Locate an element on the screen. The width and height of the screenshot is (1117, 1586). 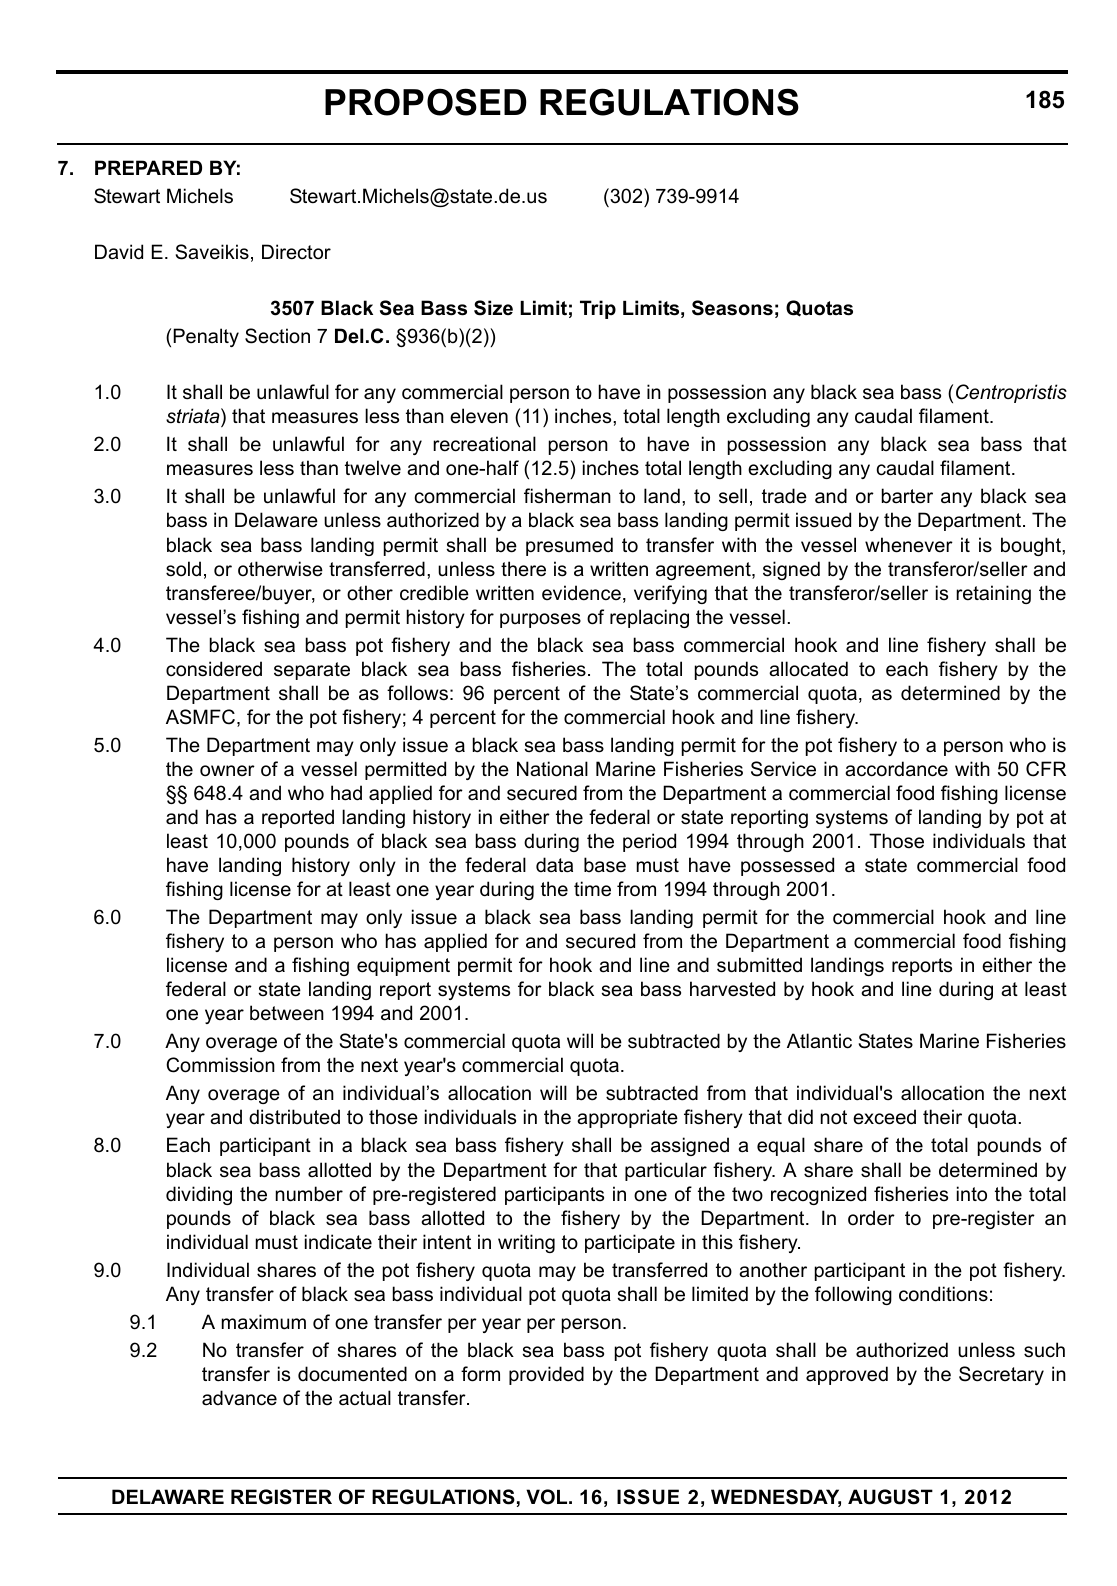
advance is located at coordinates (239, 1398).
